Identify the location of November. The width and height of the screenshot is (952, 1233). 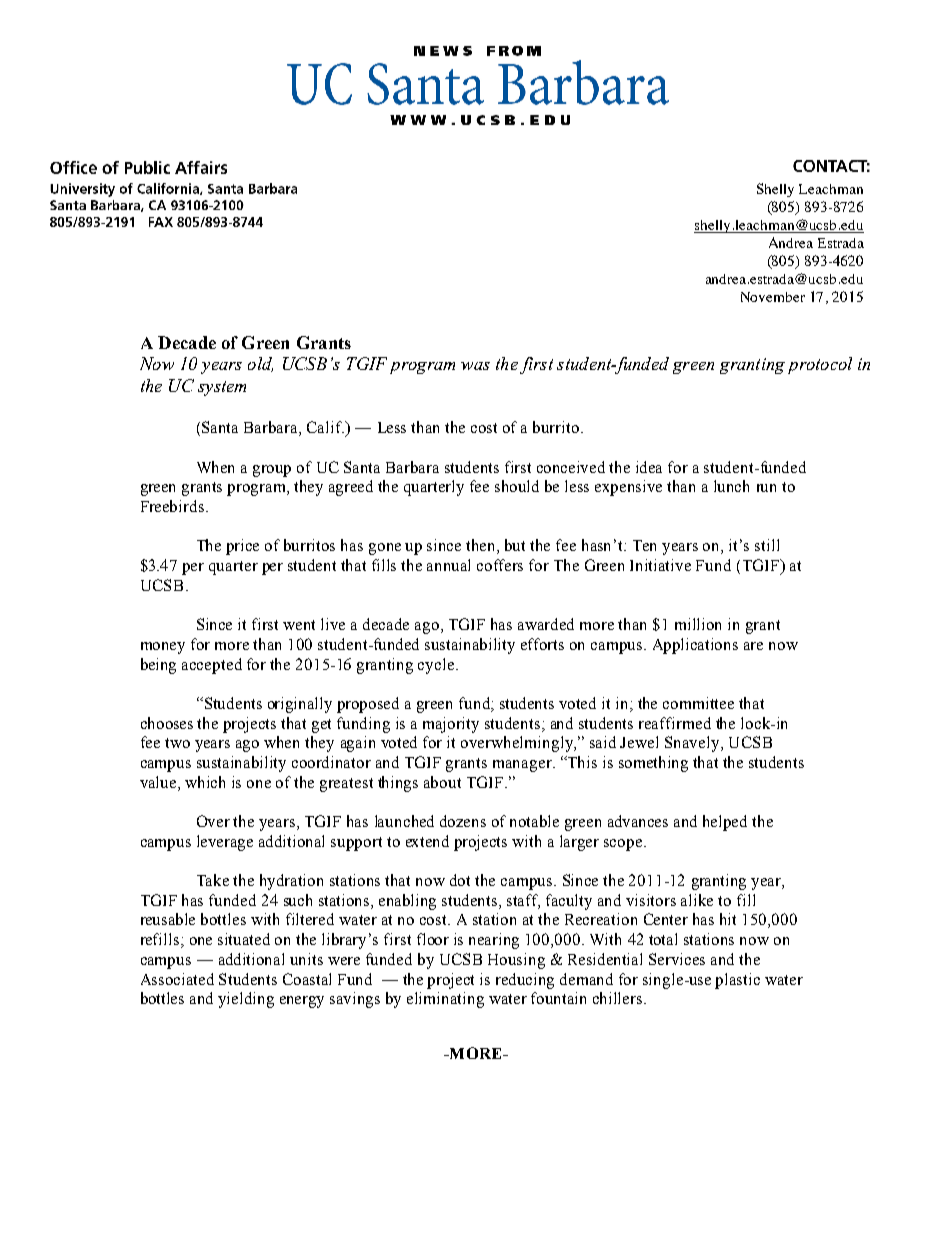
(773, 297).
